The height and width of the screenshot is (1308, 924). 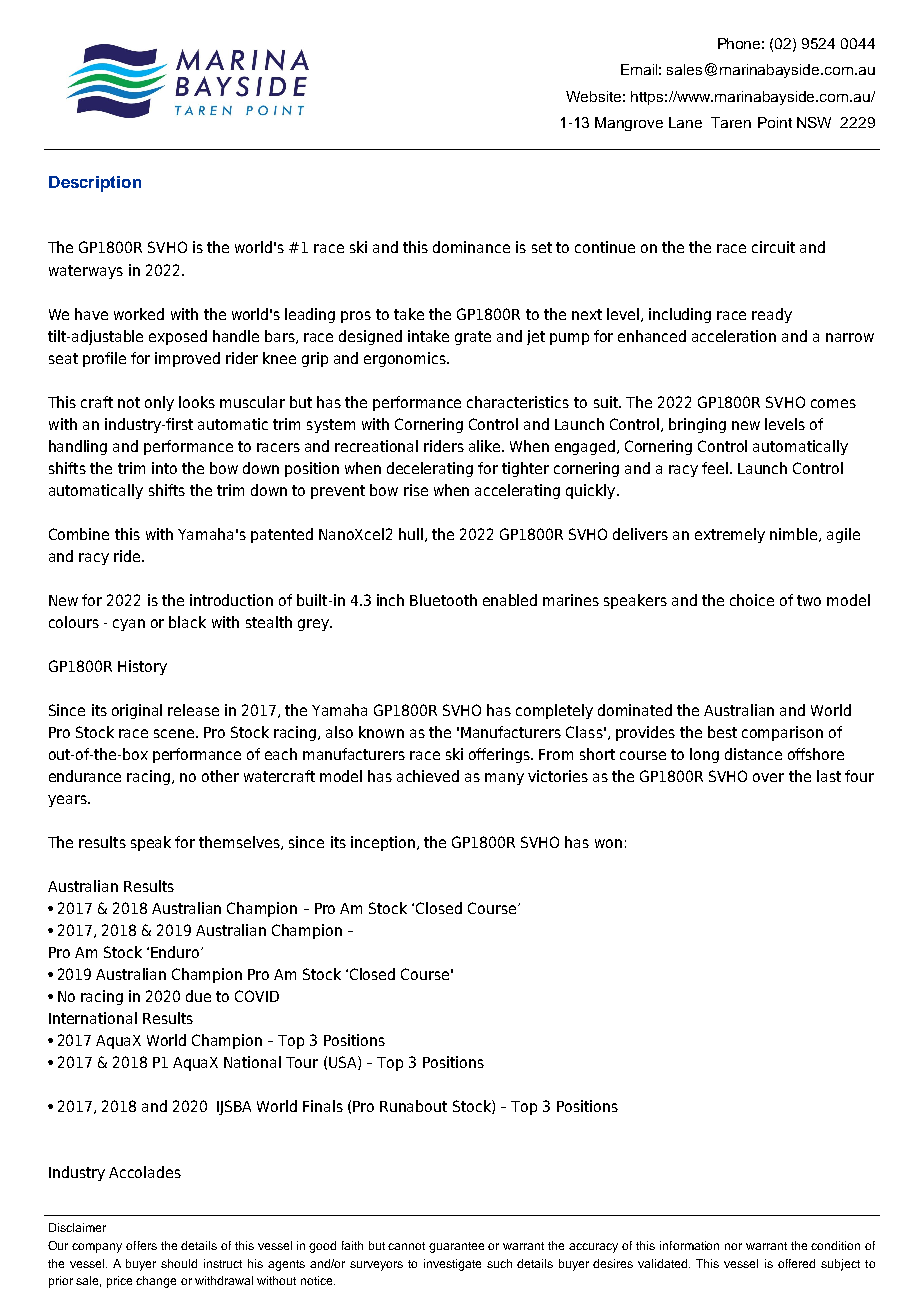 I want to click on into, so click(x=164, y=468).
